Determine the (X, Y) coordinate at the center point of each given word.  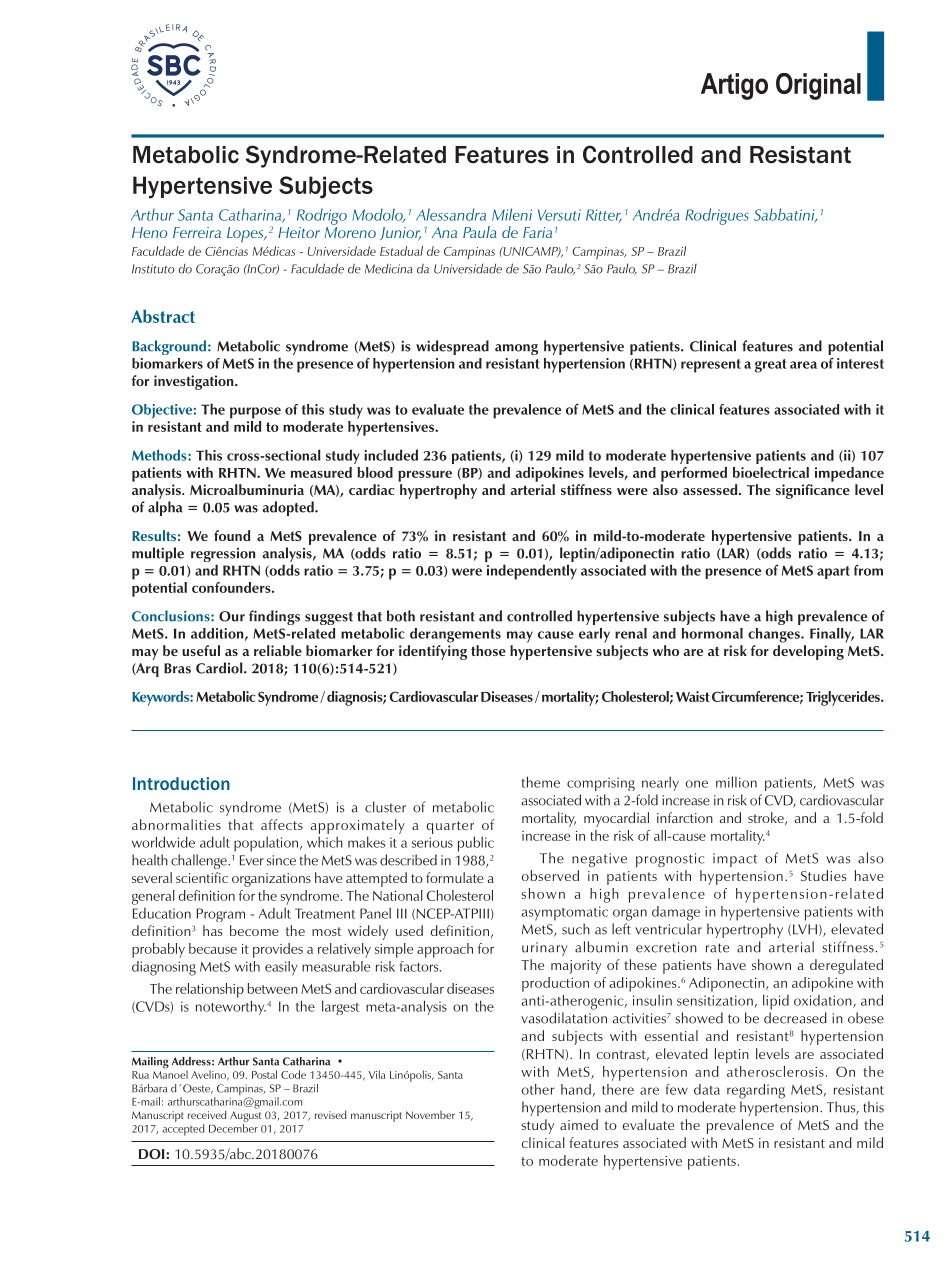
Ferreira (197, 232)
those (488, 650)
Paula (480, 232)
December (233, 1128)
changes (775, 635)
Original (818, 86)
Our (232, 616)
